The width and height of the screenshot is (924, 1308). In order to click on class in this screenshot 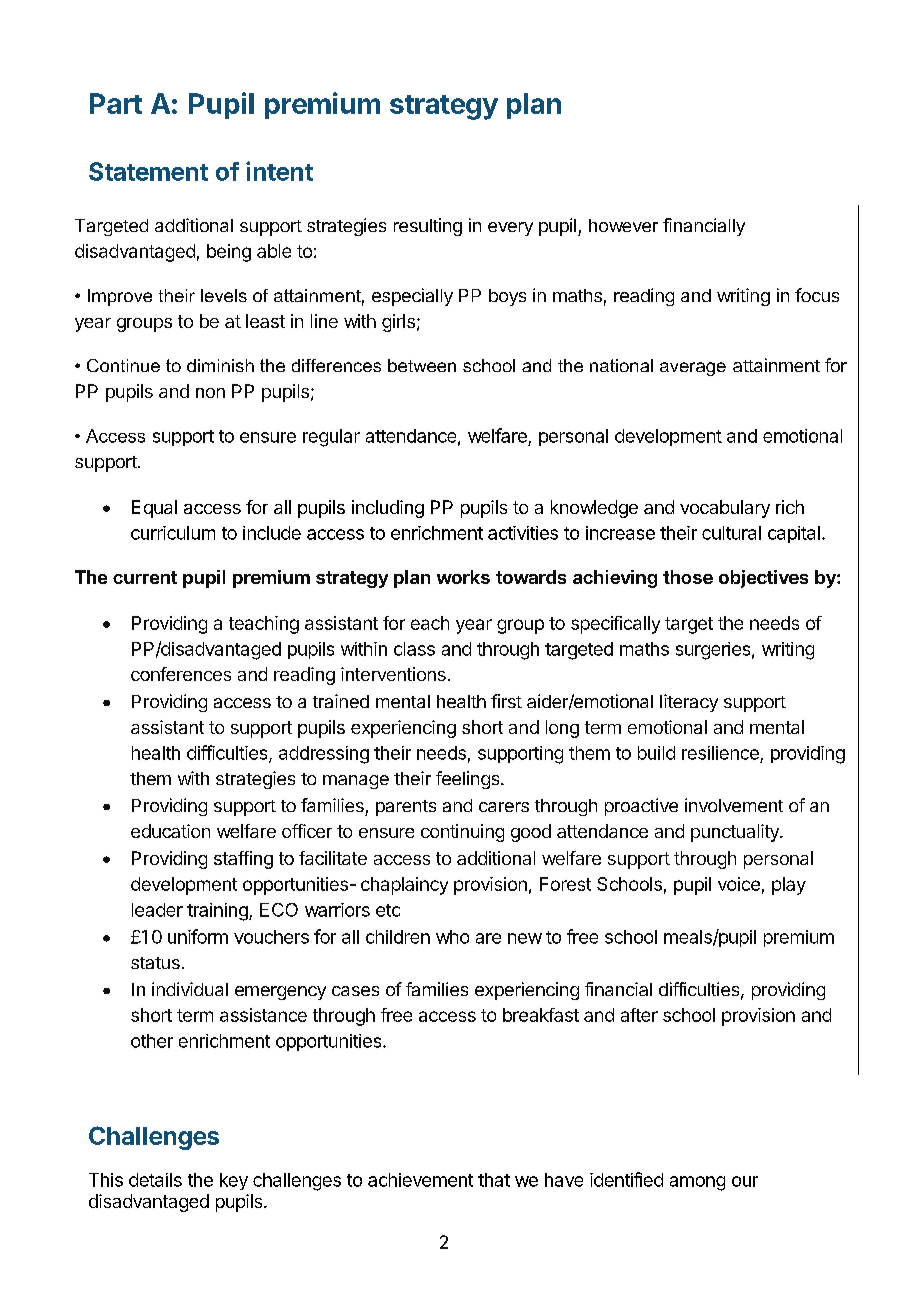, I will do `click(414, 649)`.
